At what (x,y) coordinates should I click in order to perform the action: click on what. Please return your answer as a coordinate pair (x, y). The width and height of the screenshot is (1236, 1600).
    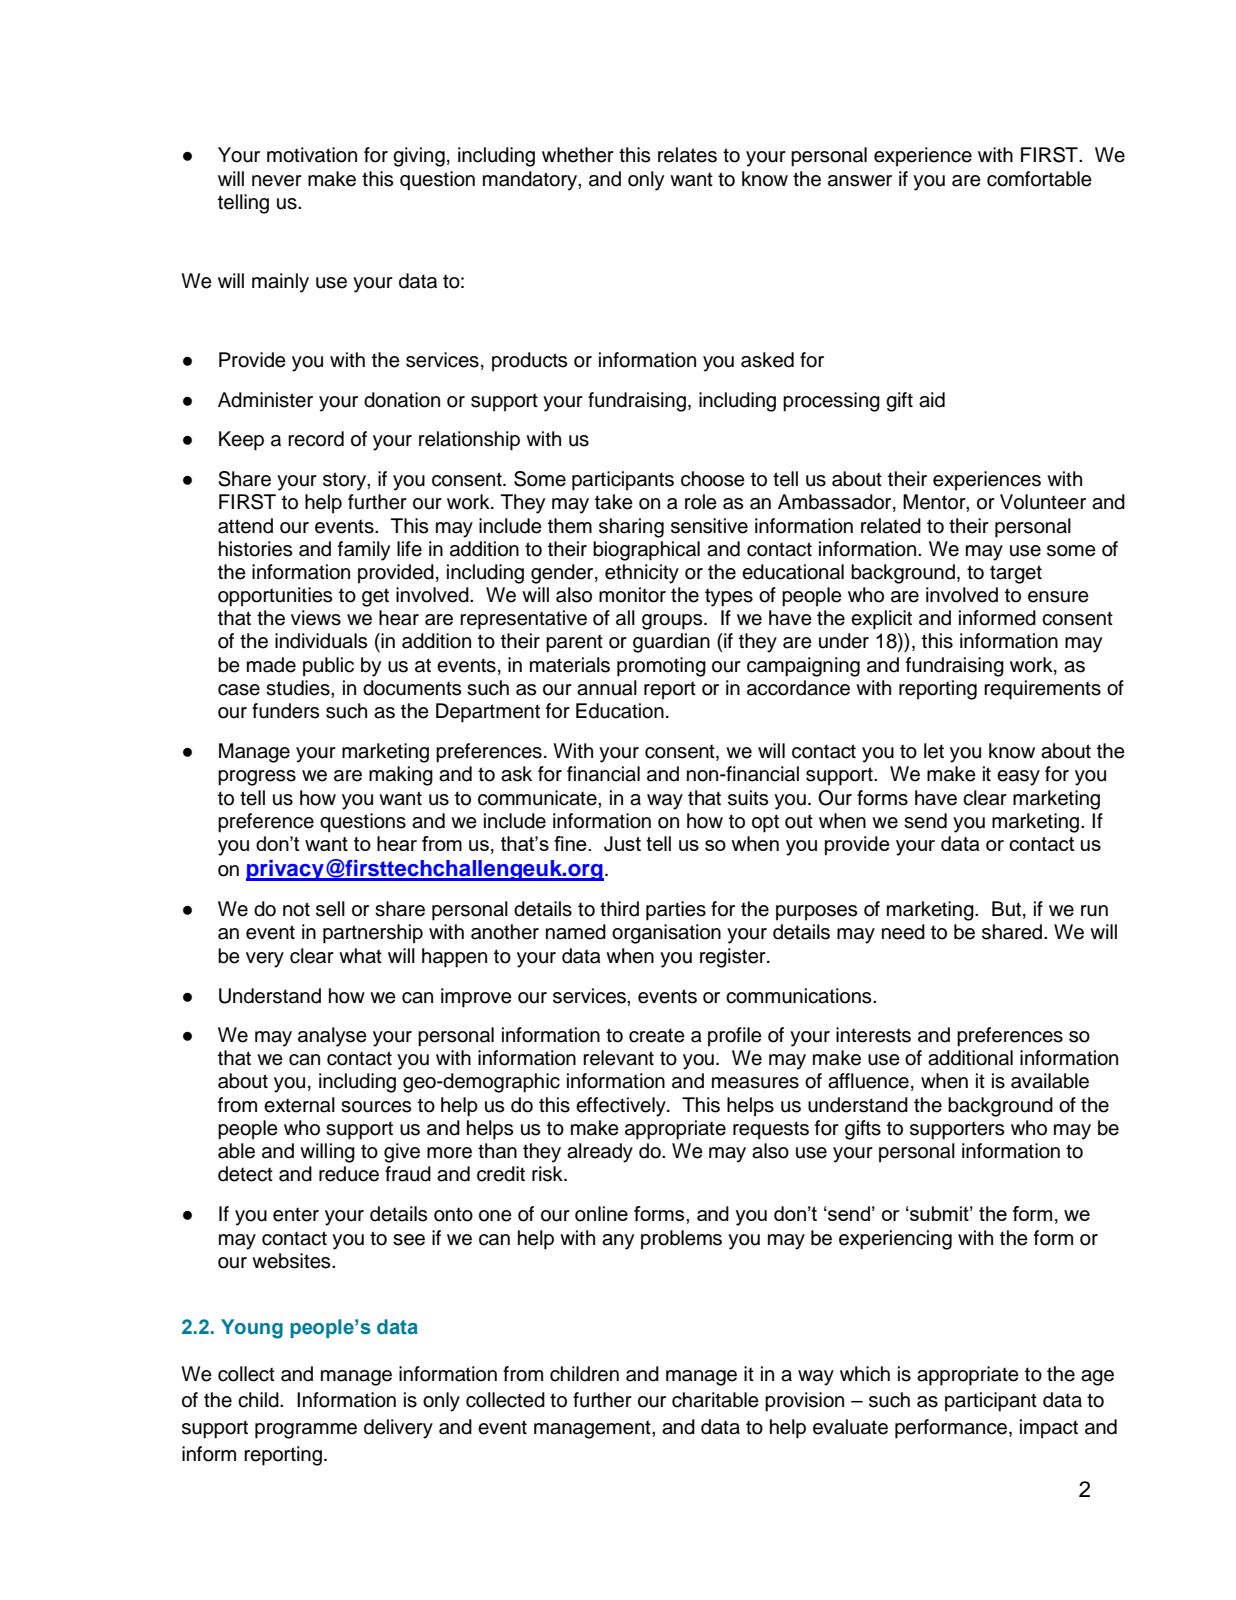
    Looking at the image, I should click on (360, 956).
